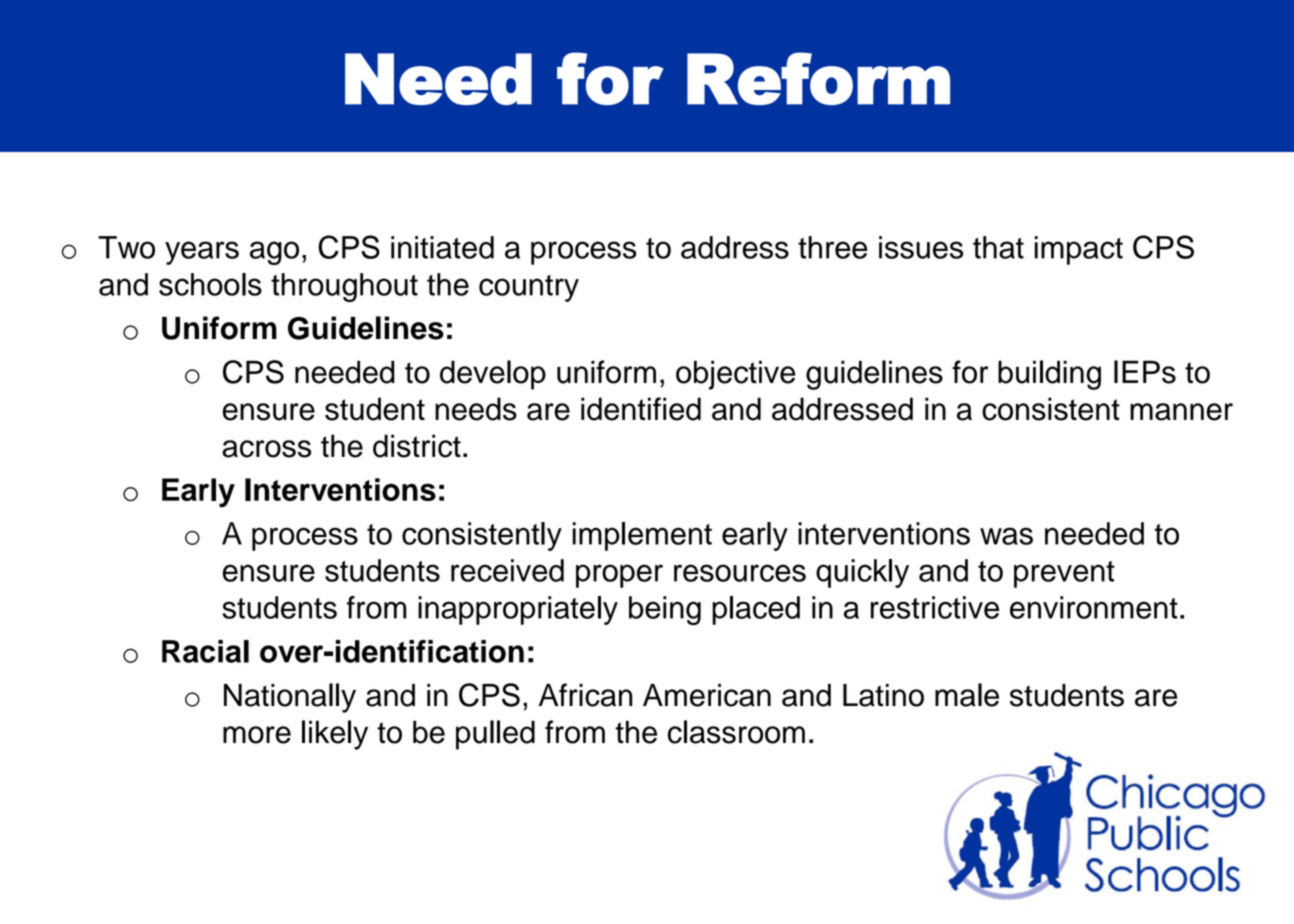  What do you see at coordinates (998, 247) in the document?
I see `that` at bounding box center [998, 247].
